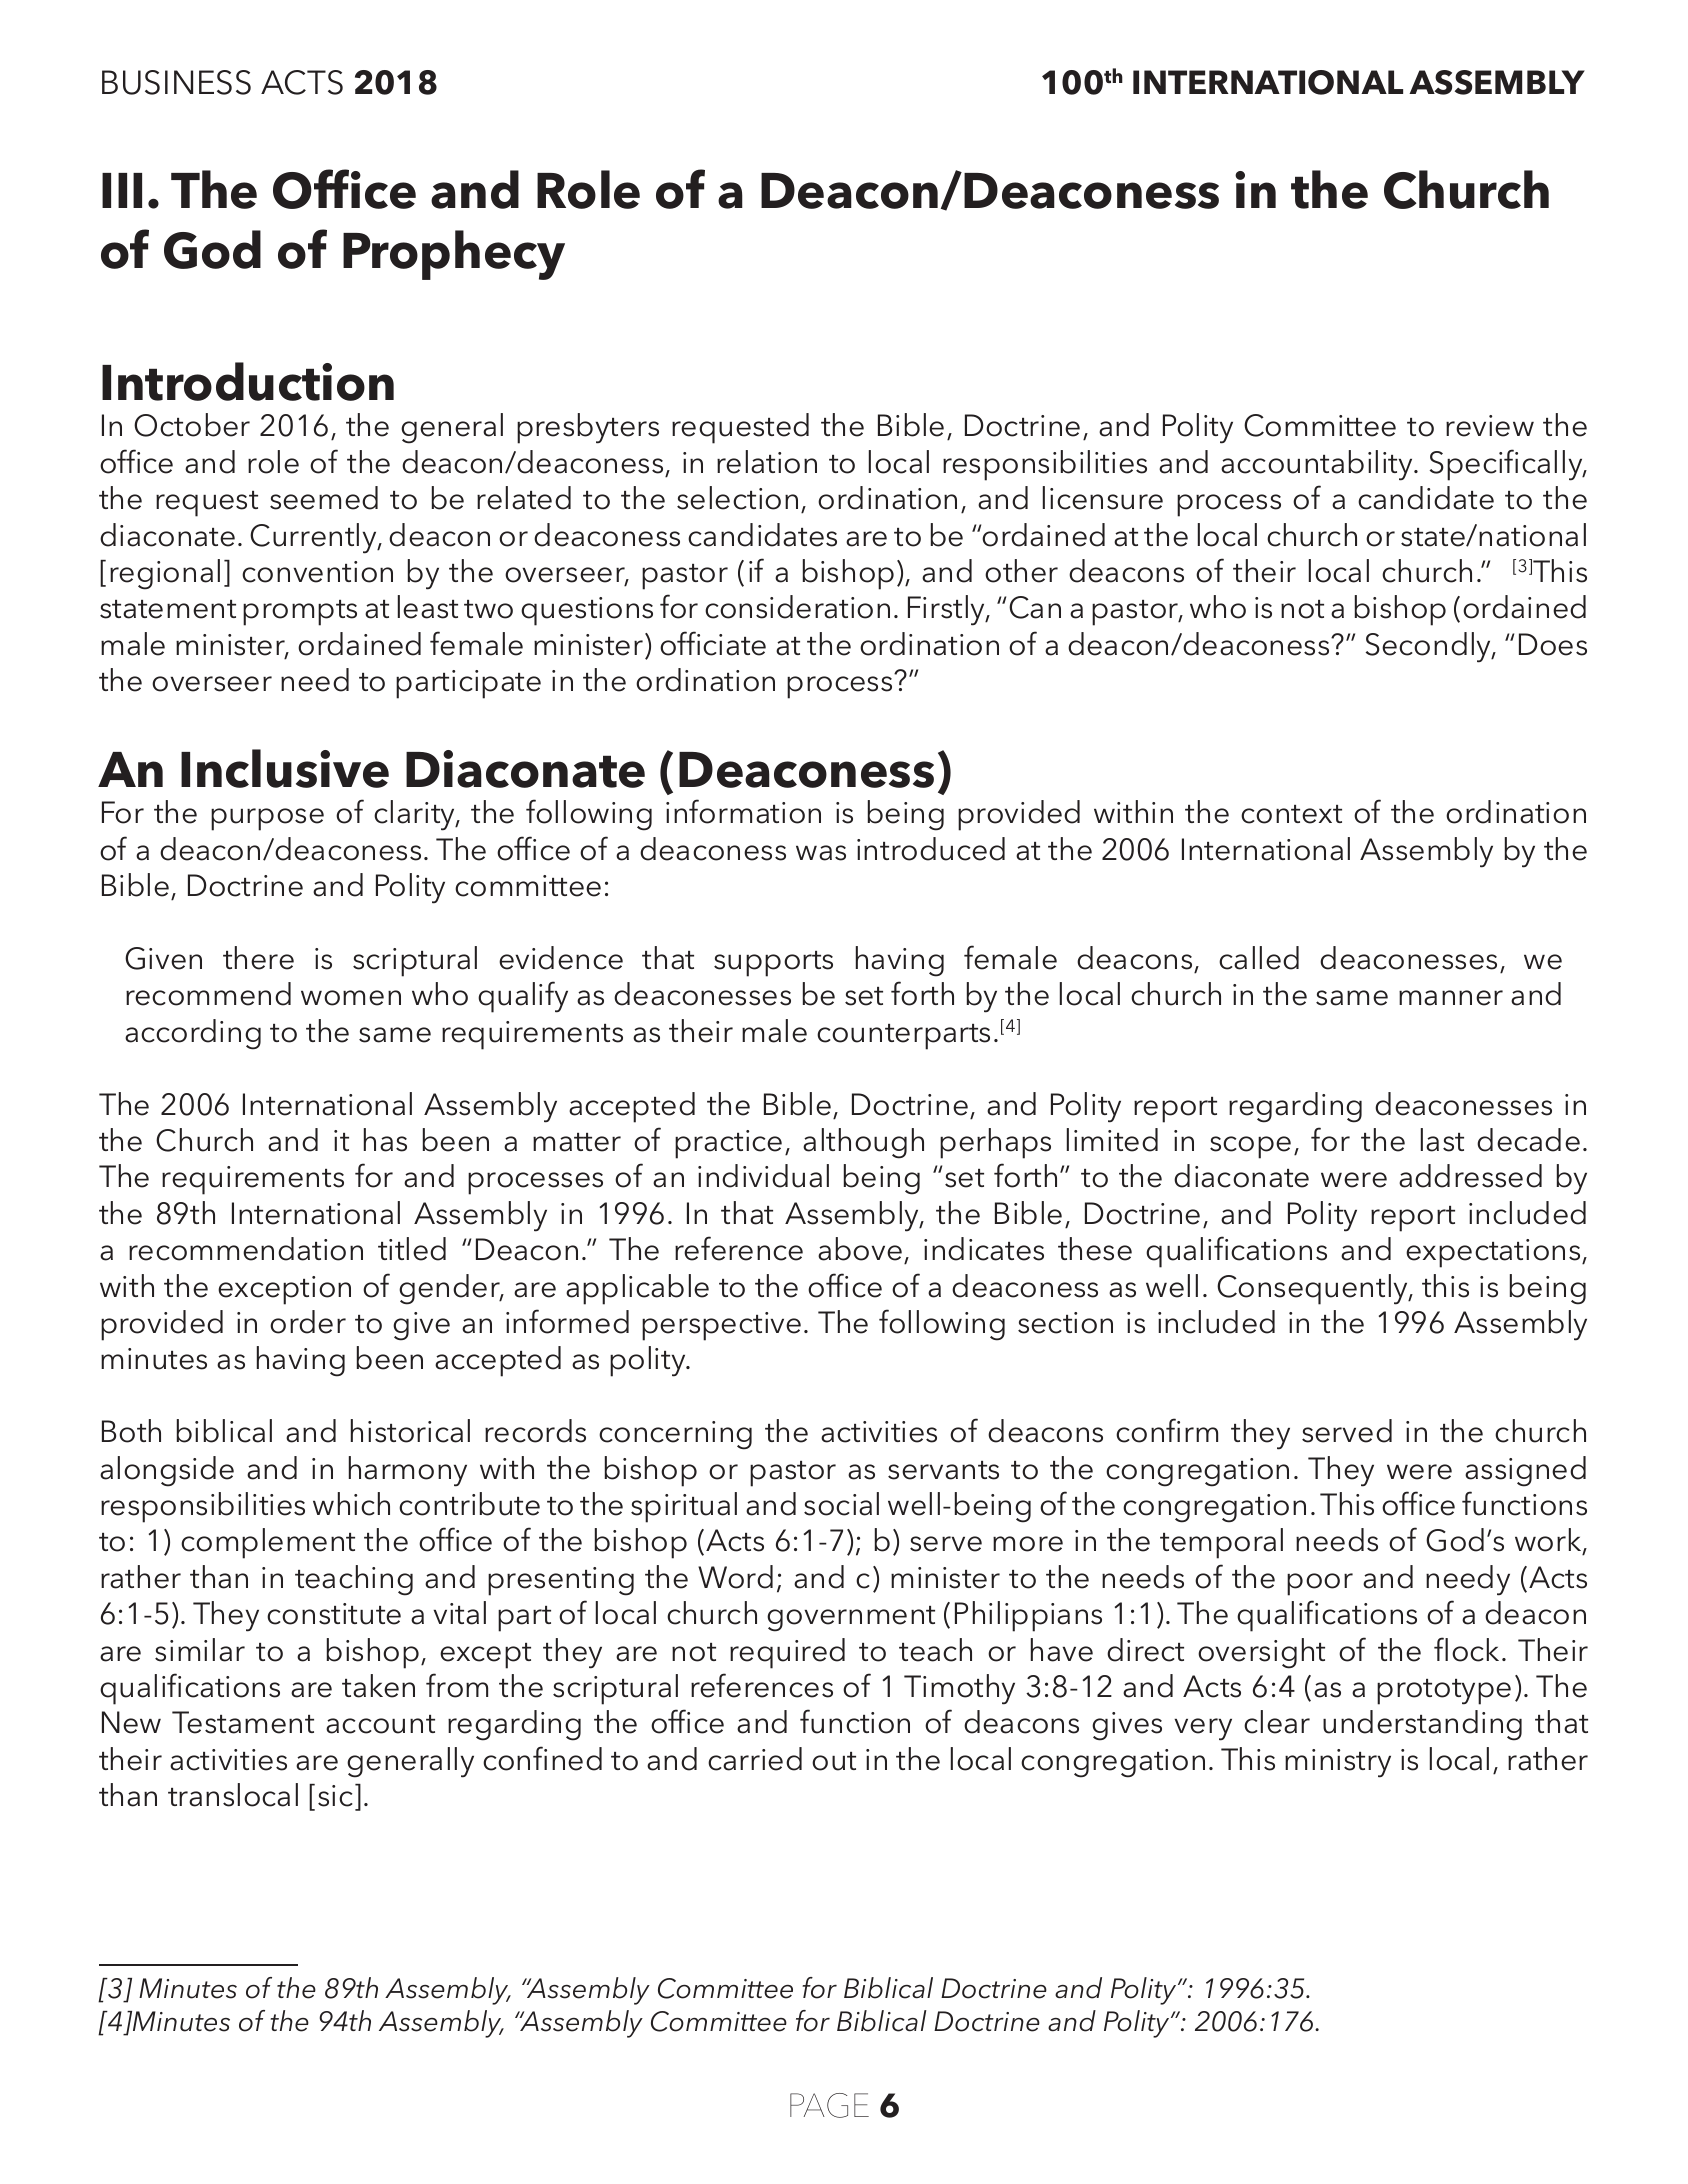 This image has width=1688, height=2184. I want to click on last, so click(1442, 1140).
